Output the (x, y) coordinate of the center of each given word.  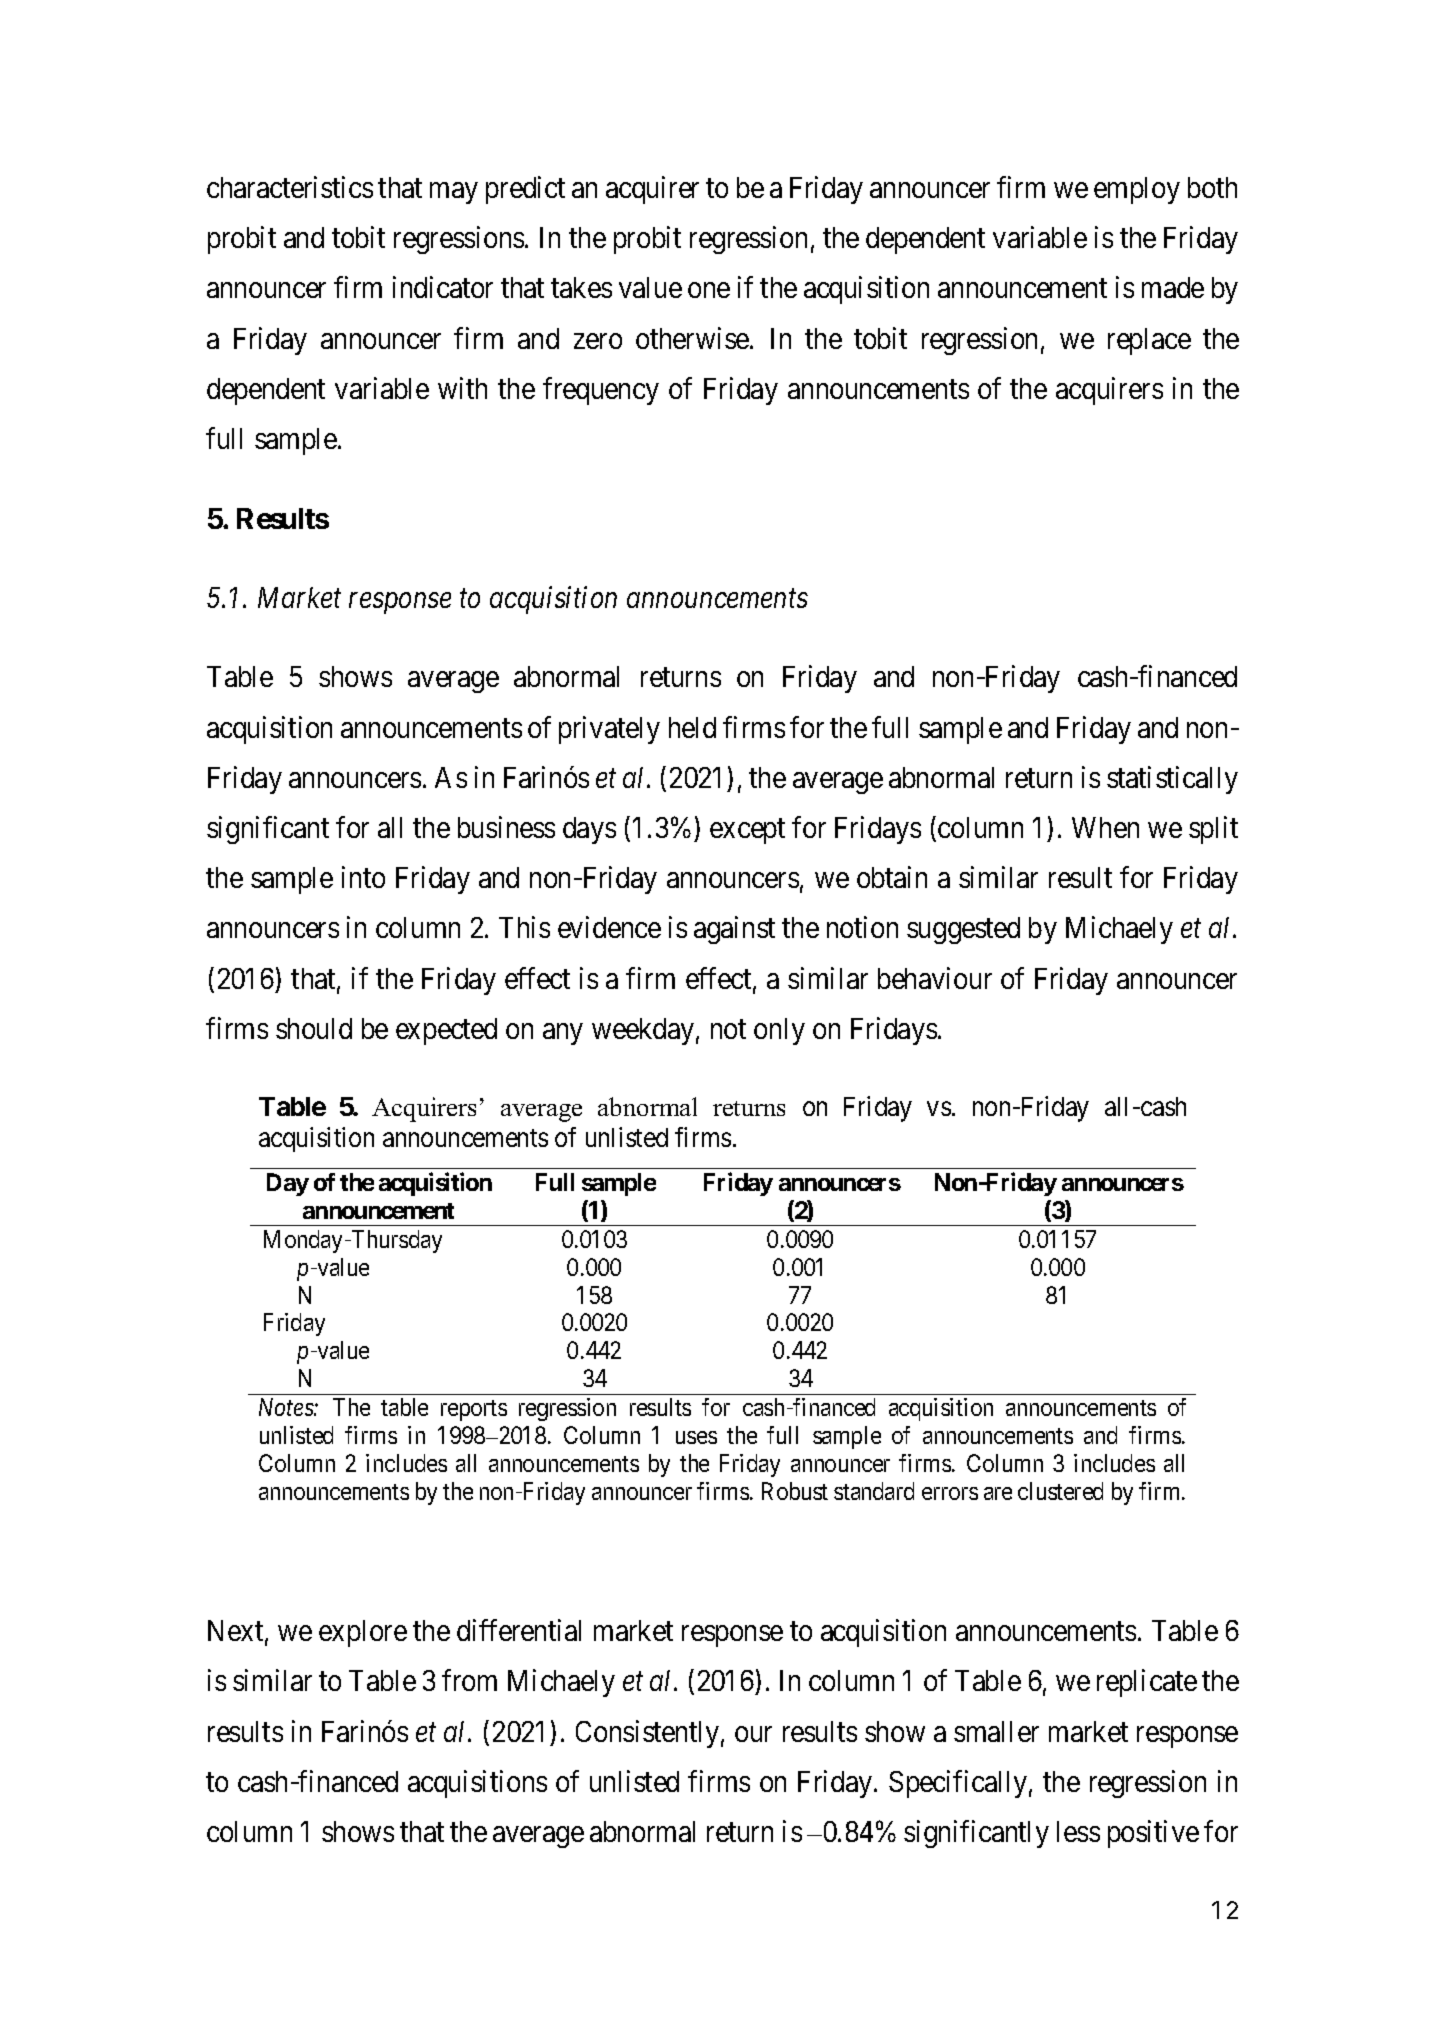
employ (1137, 190)
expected (446, 1031)
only (779, 1031)
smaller (996, 1731)
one (709, 290)
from (469, 1680)
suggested (963, 930)
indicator (443, 287)
